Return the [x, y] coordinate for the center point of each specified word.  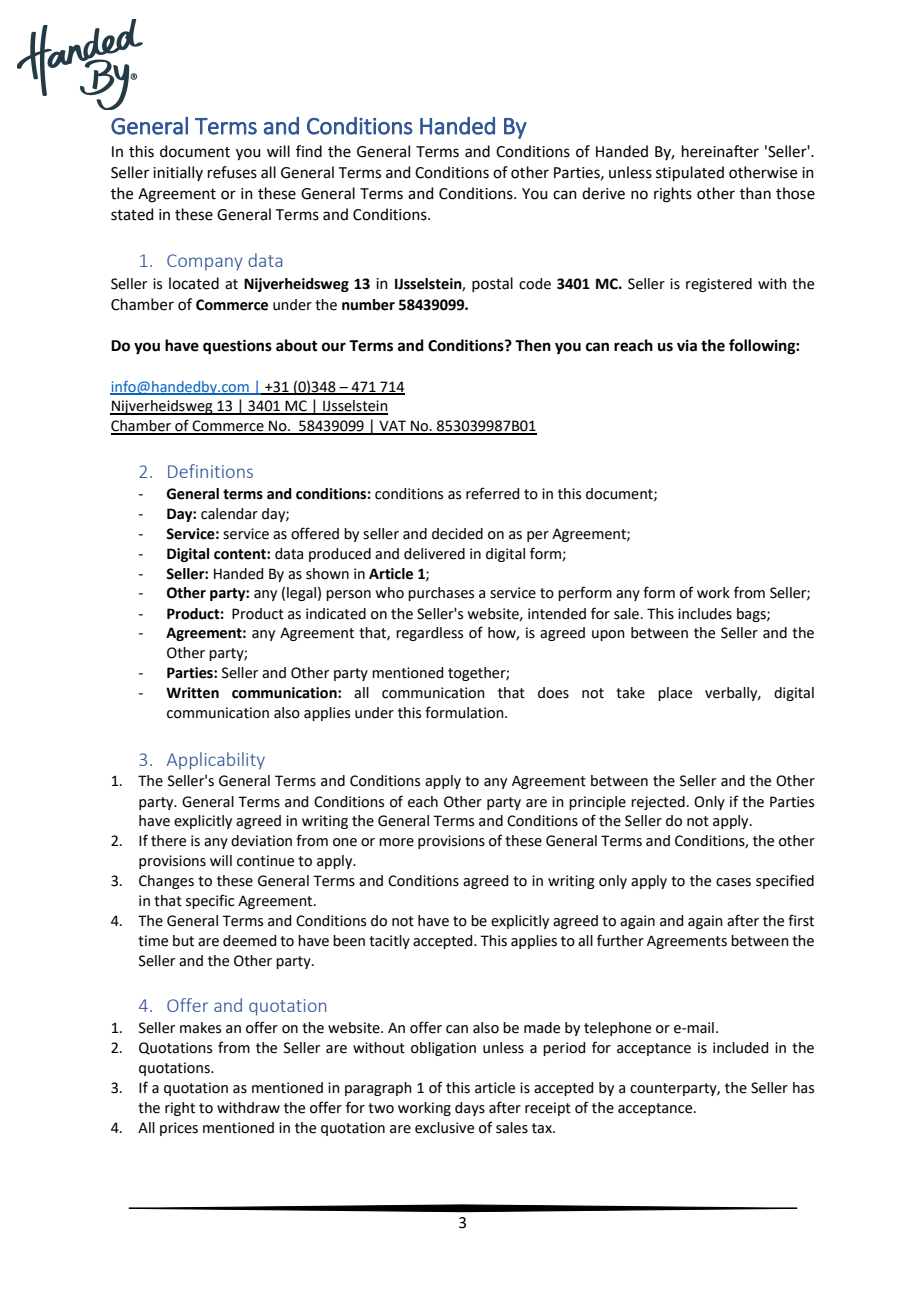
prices [179, 1129]
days [470, 1109]
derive [603, 193]
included [740, 1048]
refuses [232, 172]
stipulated [690, 173]
